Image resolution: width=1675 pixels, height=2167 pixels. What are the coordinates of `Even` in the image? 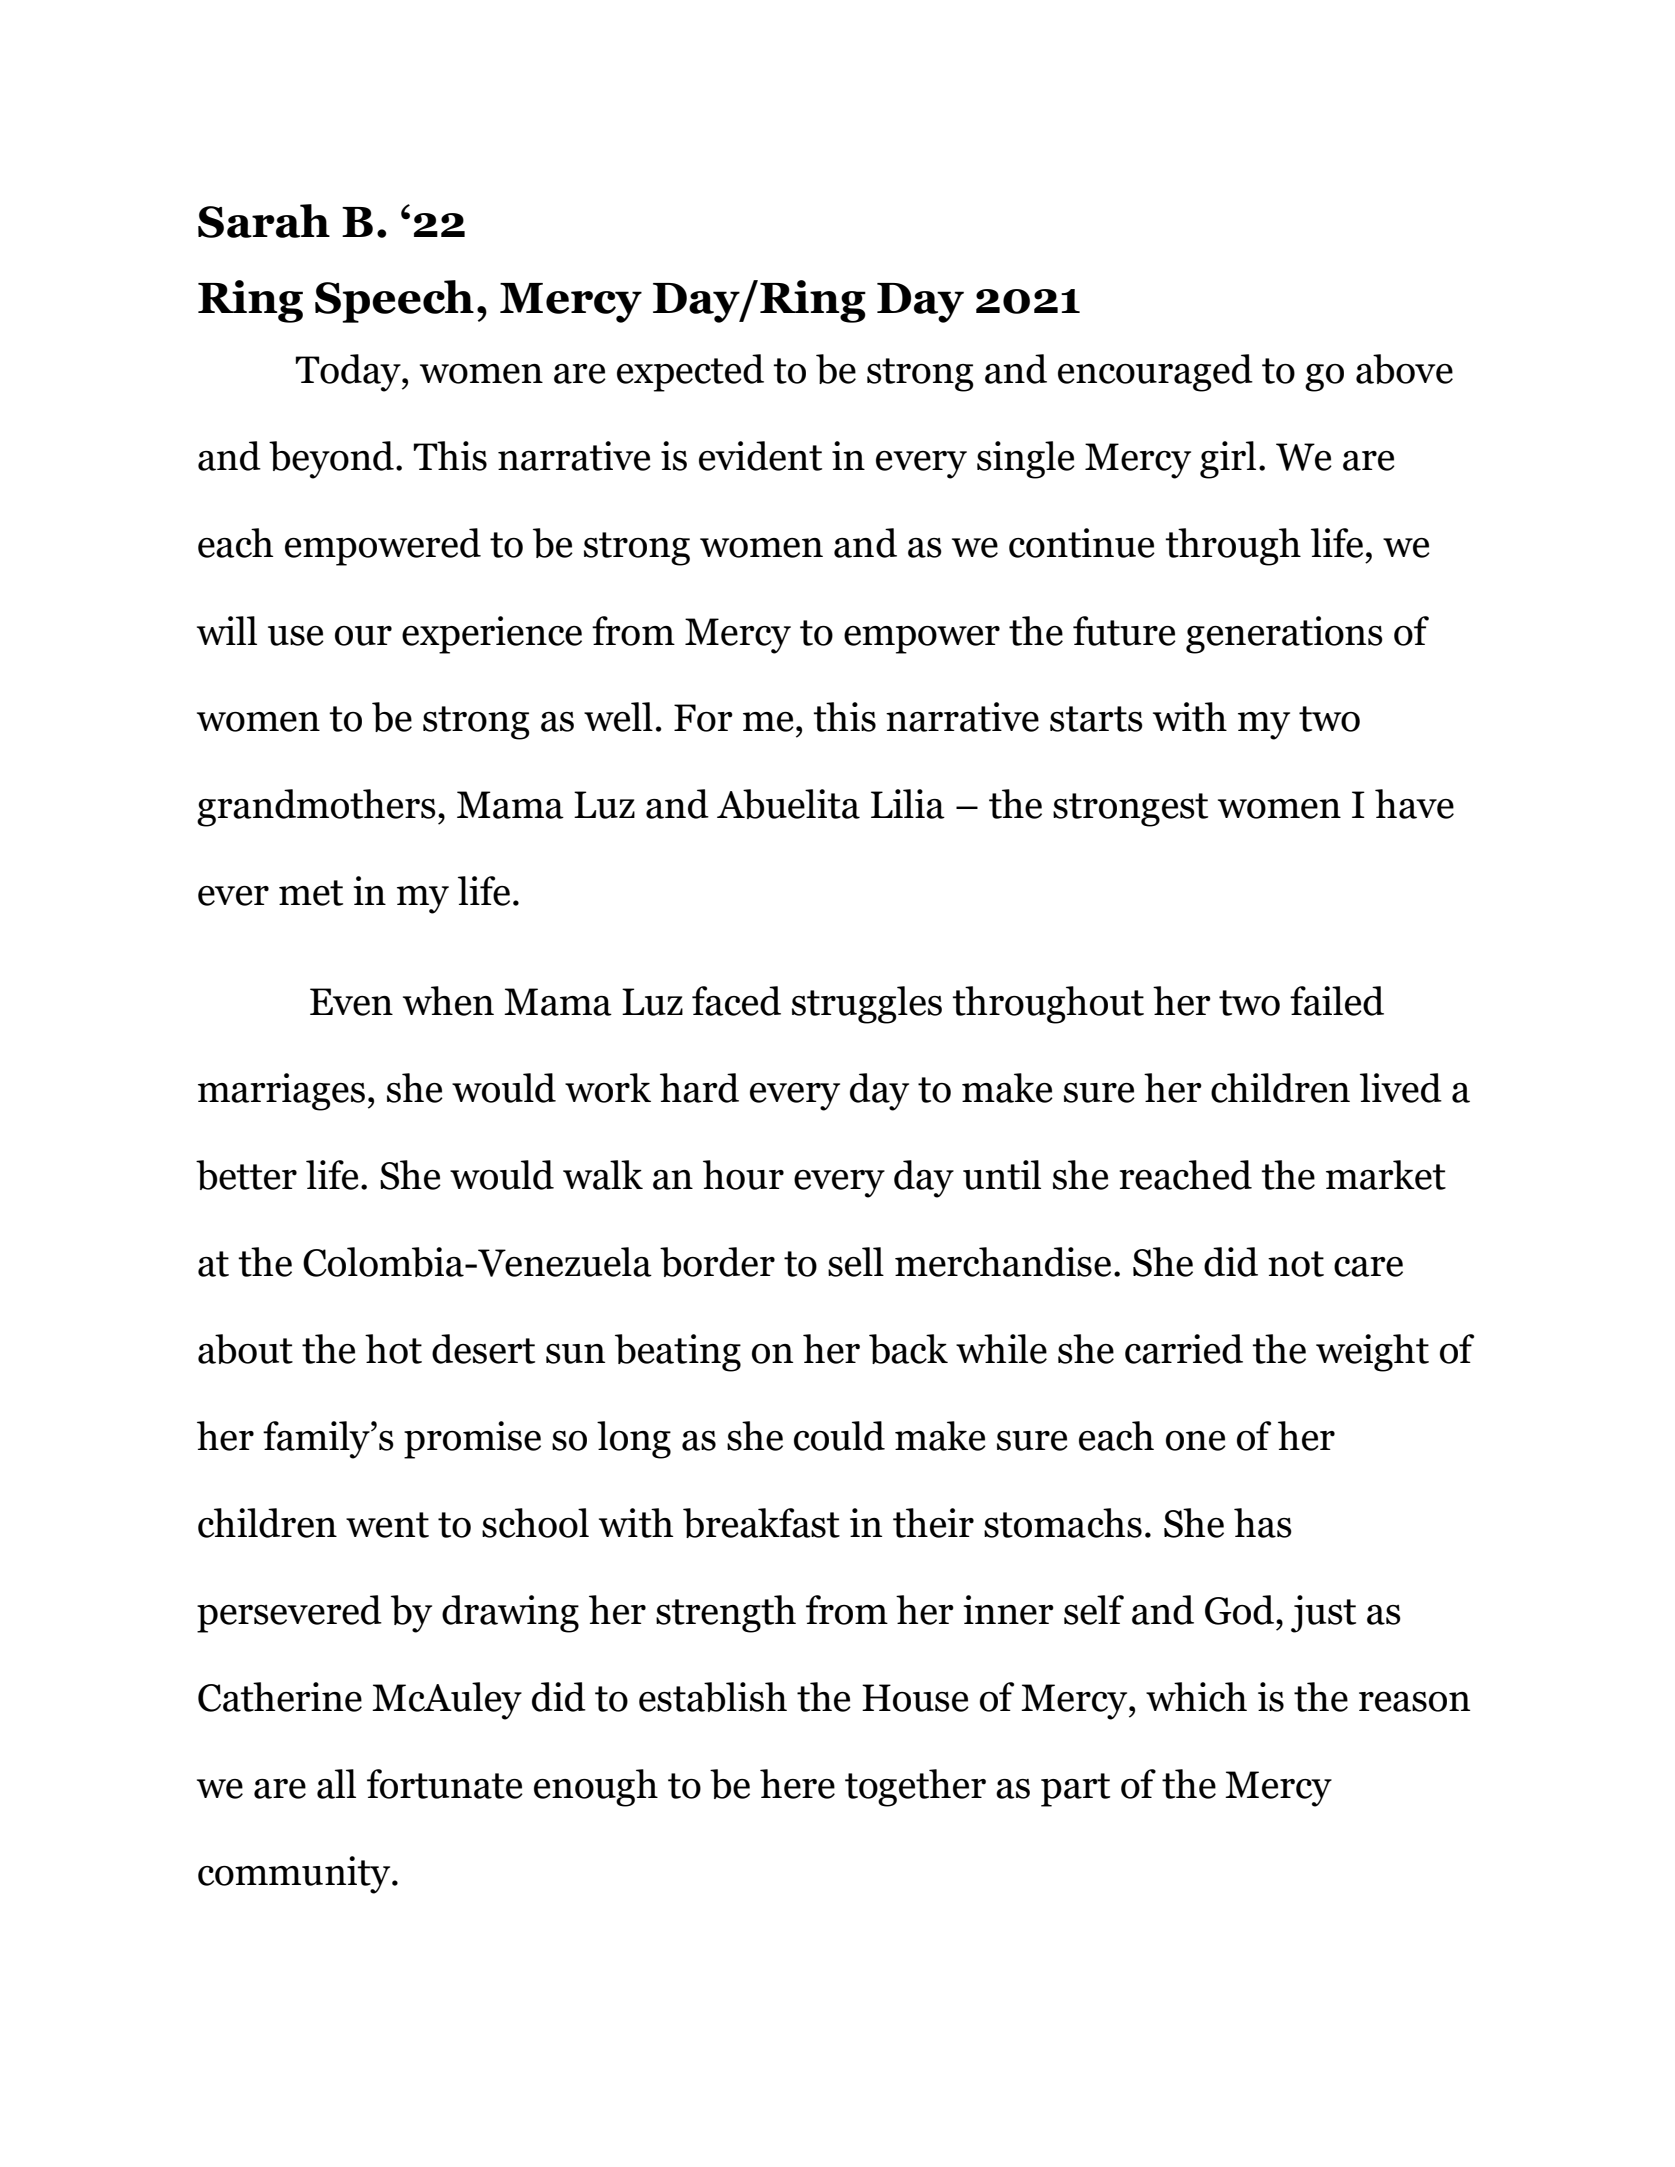 It's located at (351, 1002).
